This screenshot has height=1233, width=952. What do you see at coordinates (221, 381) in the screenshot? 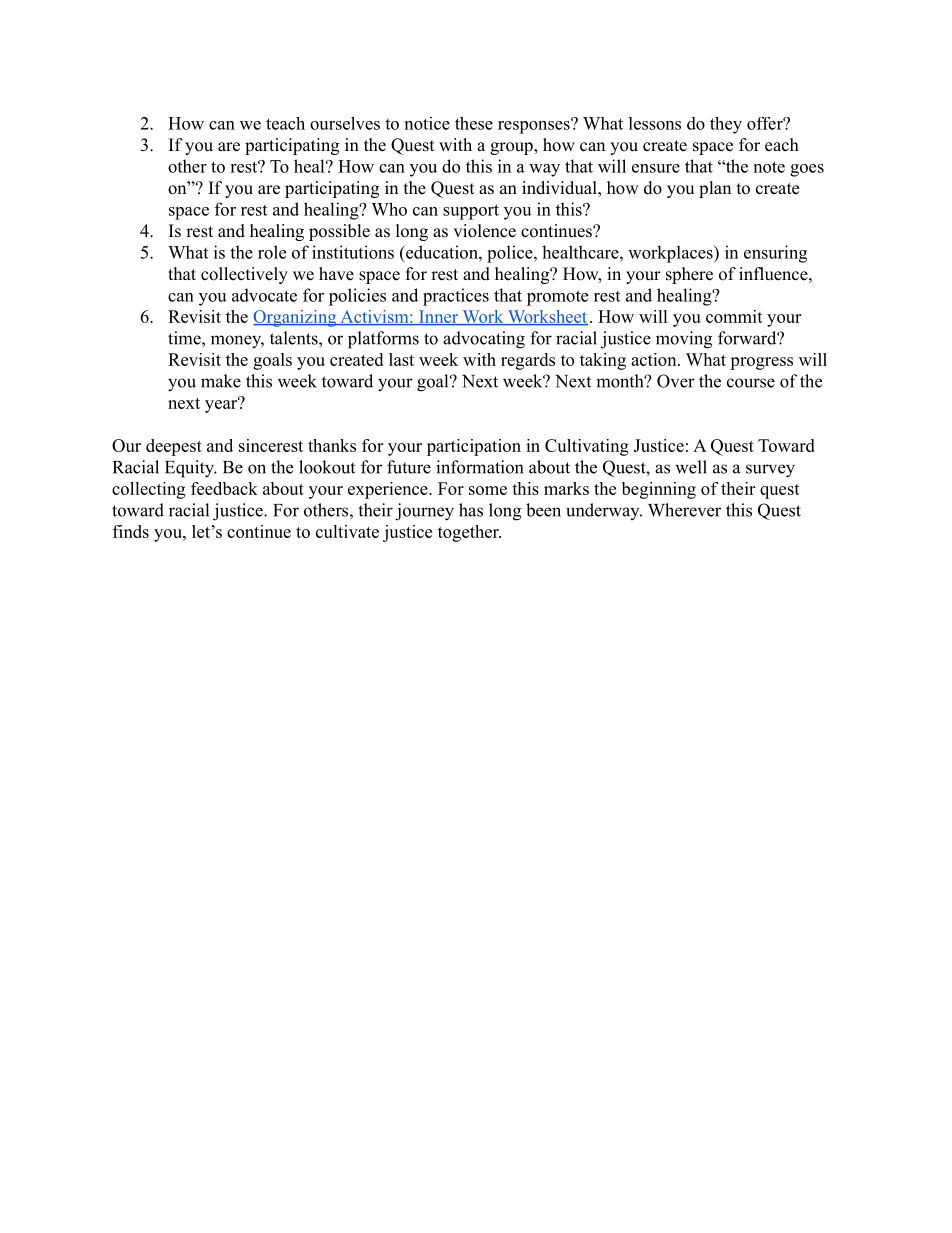
I see `make` at bounding box center [221, 381].
